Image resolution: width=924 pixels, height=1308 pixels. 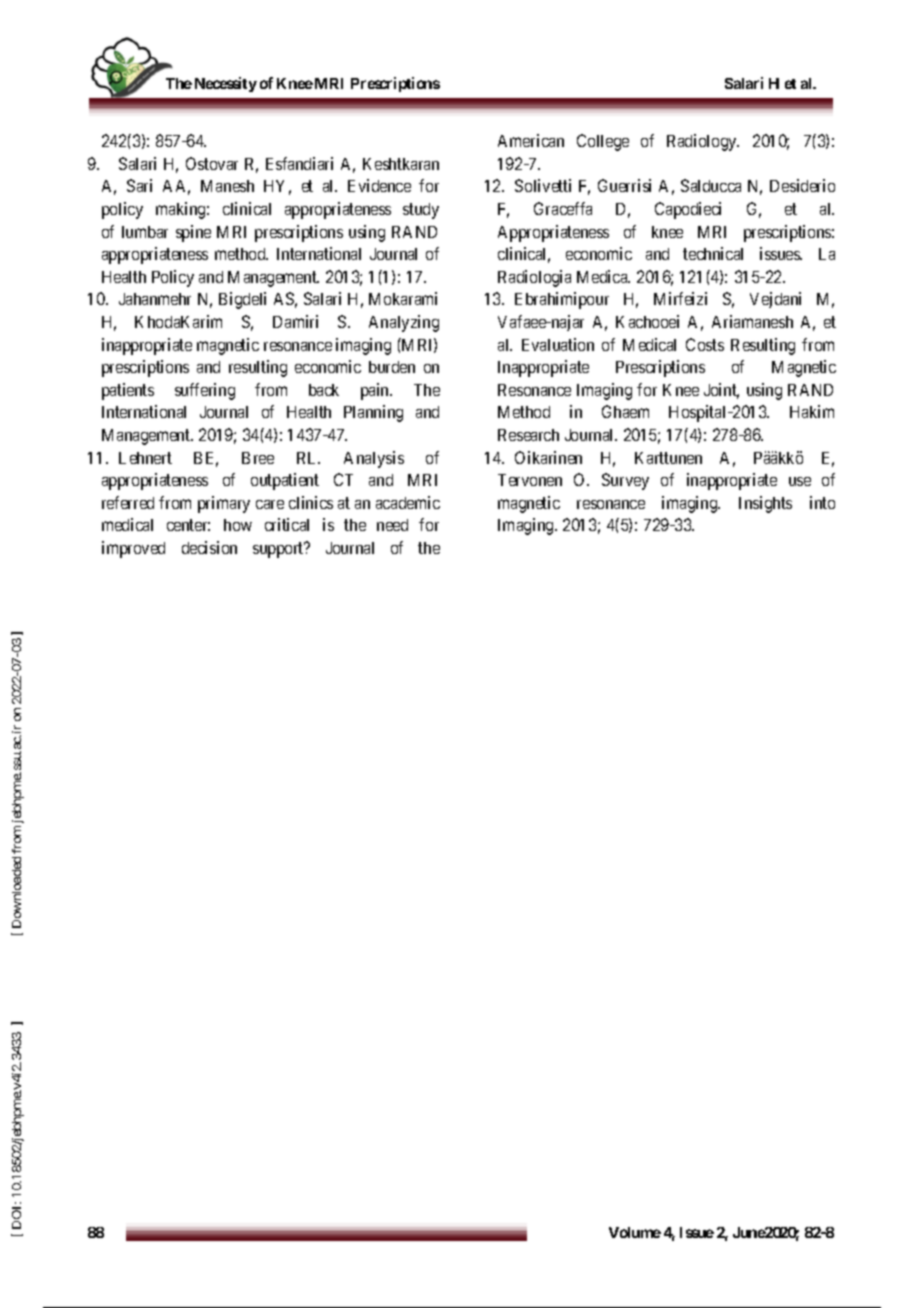 I want to click on improved, so click(x=133, y=549).
